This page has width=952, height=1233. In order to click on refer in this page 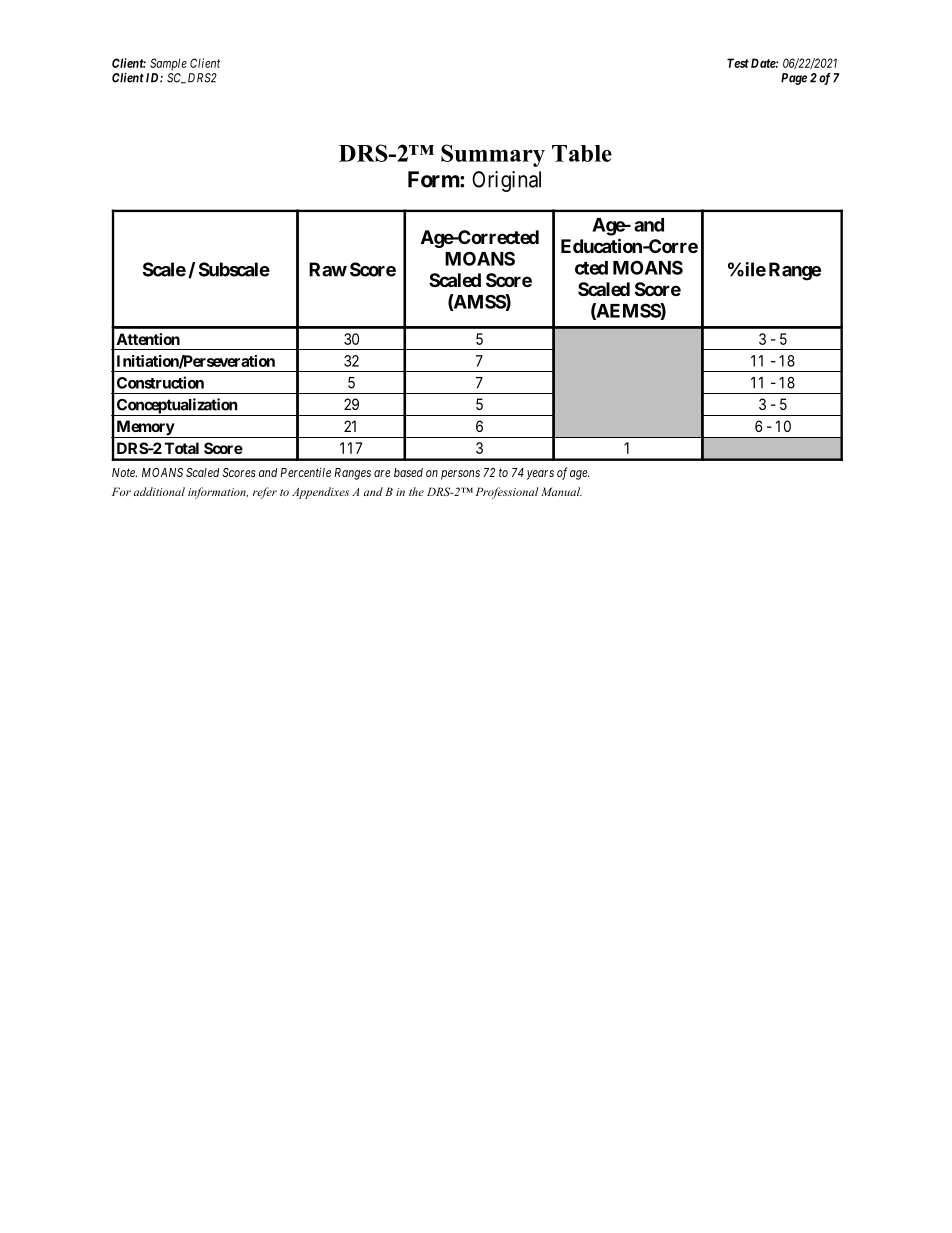, I will do `click(265, 493)`.
